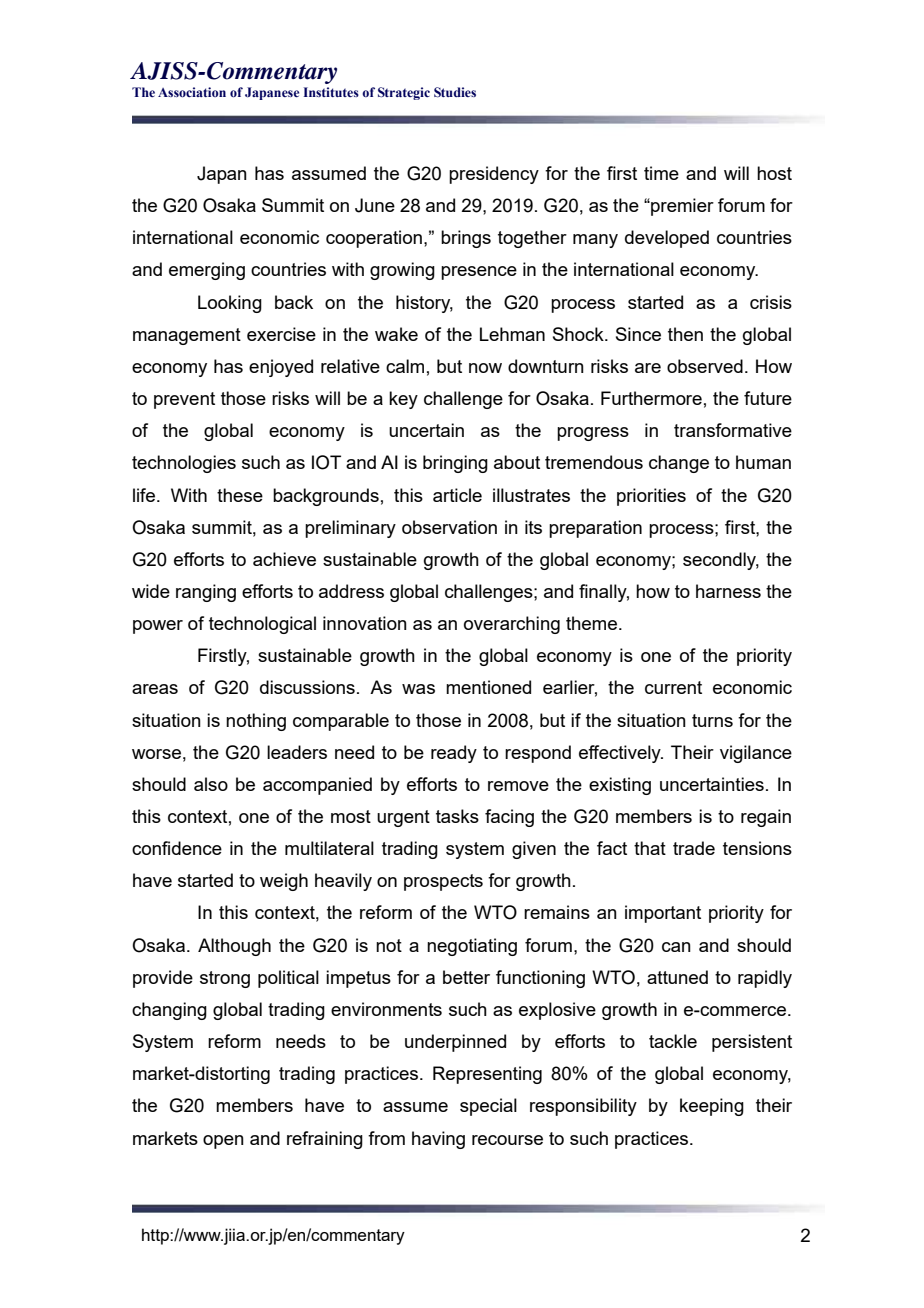 Image resolution: width=924 pixels, height=1308 pixels. What do you see at coordinates (443, 882) in the document?
I see `prospects` at bounding box center [443, 882].
